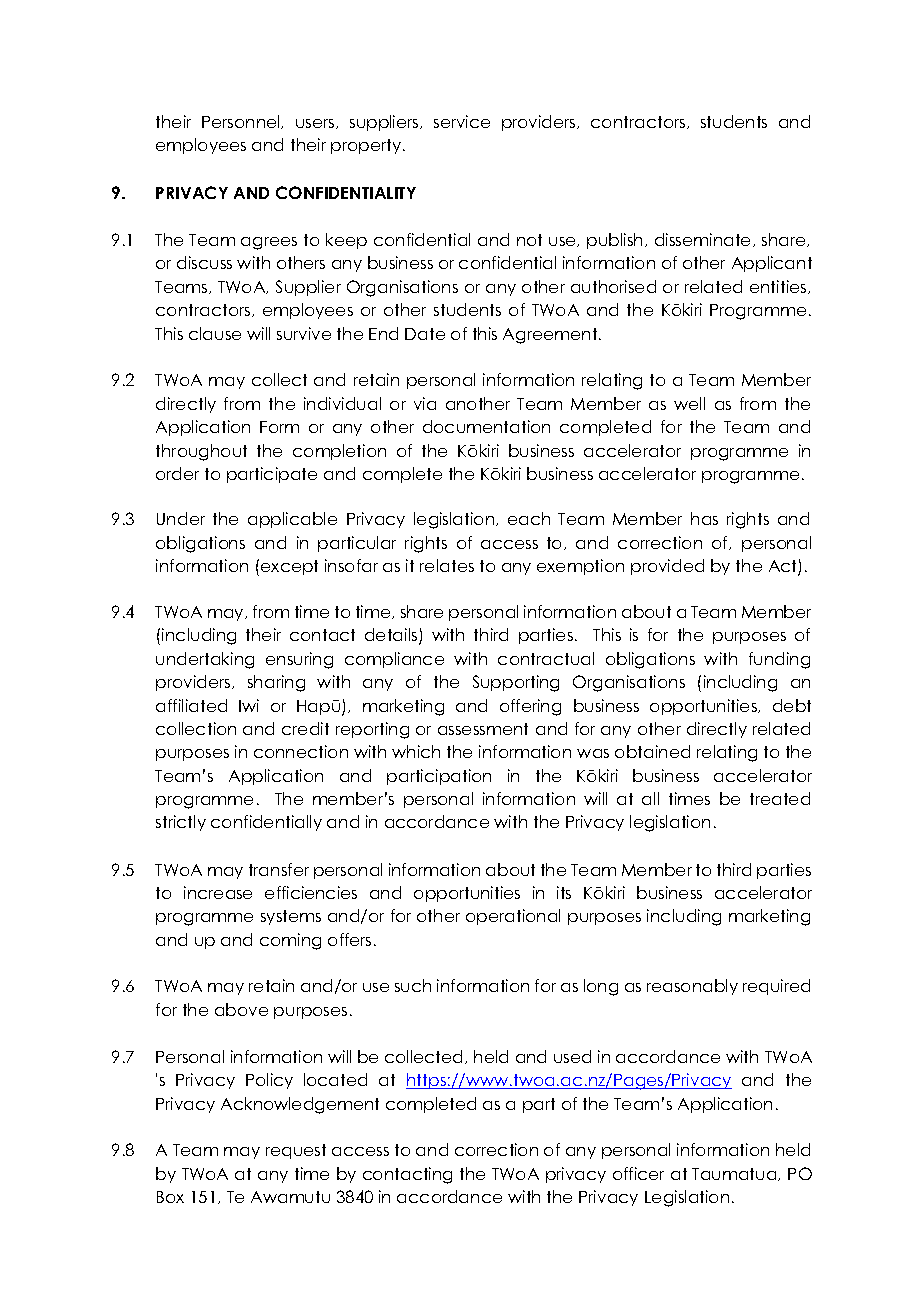 Image resolution: width=924 pixels, height=1308 pixels. I want to click on service, so click(462, 121).
